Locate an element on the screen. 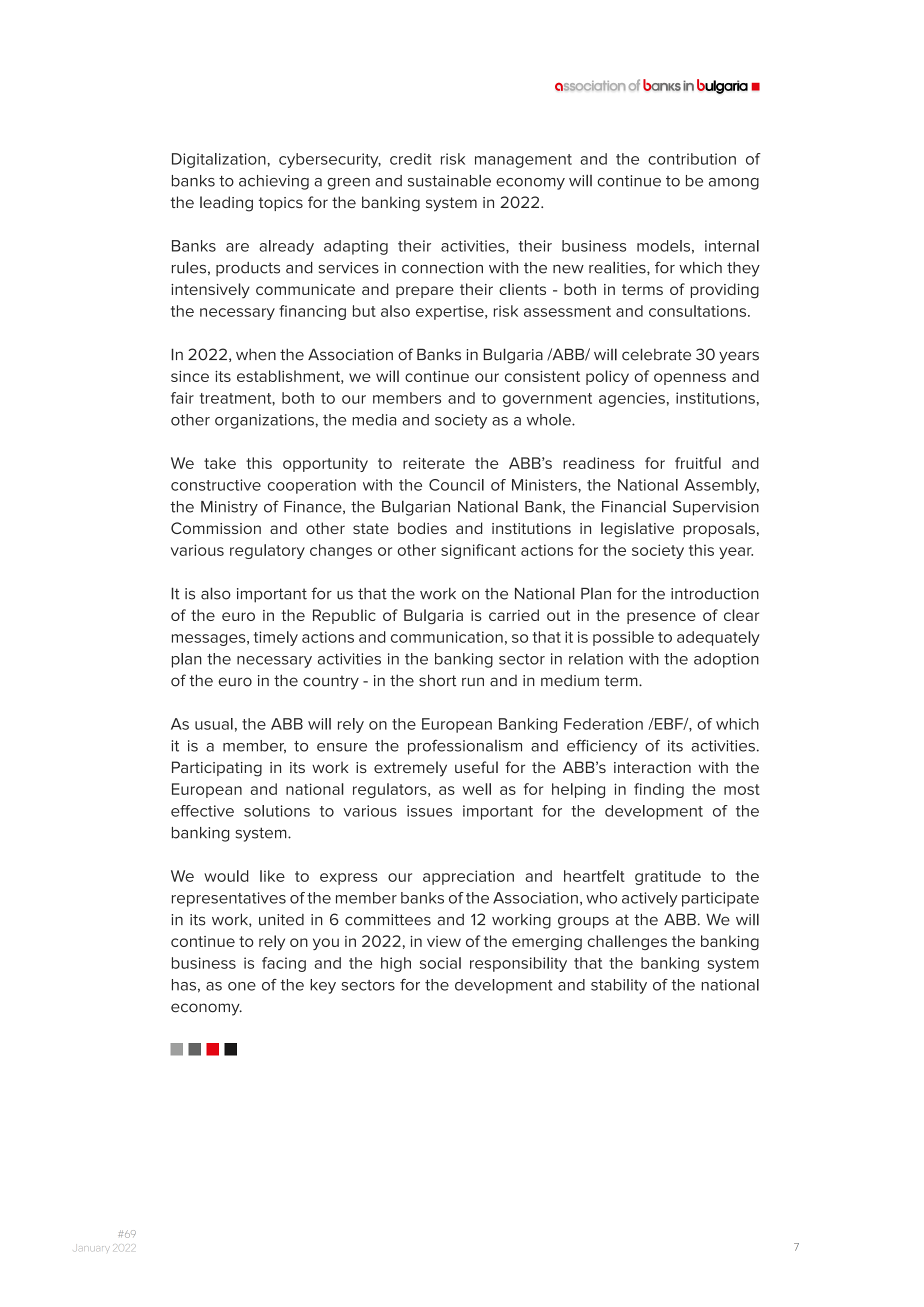  openness is located at coordinates (690, 379).
